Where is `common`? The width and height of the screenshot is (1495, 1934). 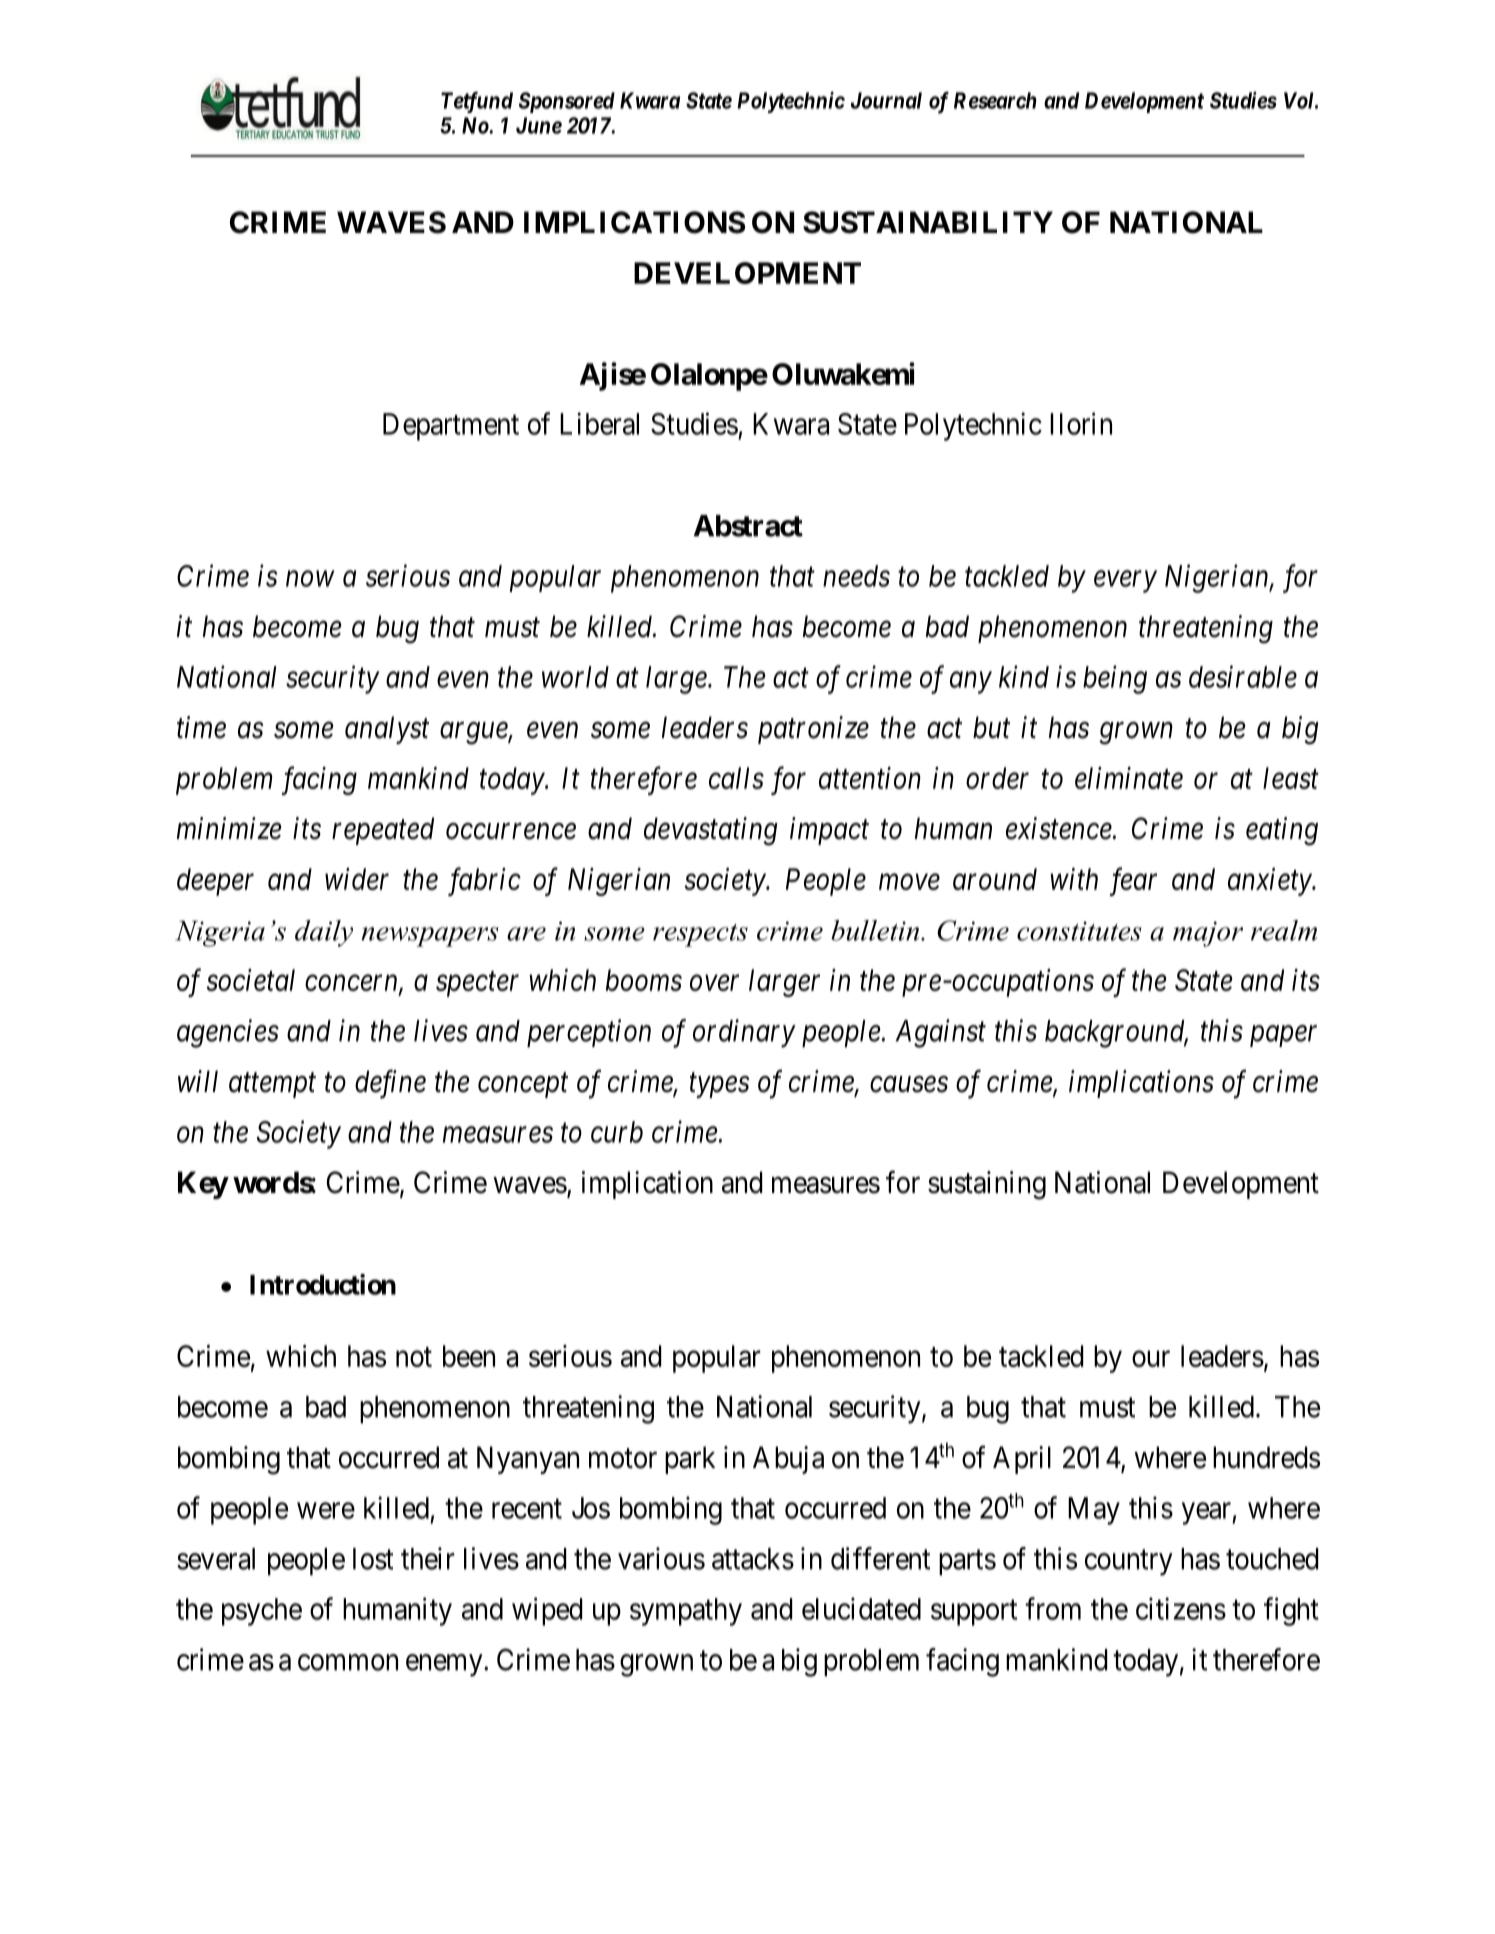 common is located at coordinates (348, 1662).
